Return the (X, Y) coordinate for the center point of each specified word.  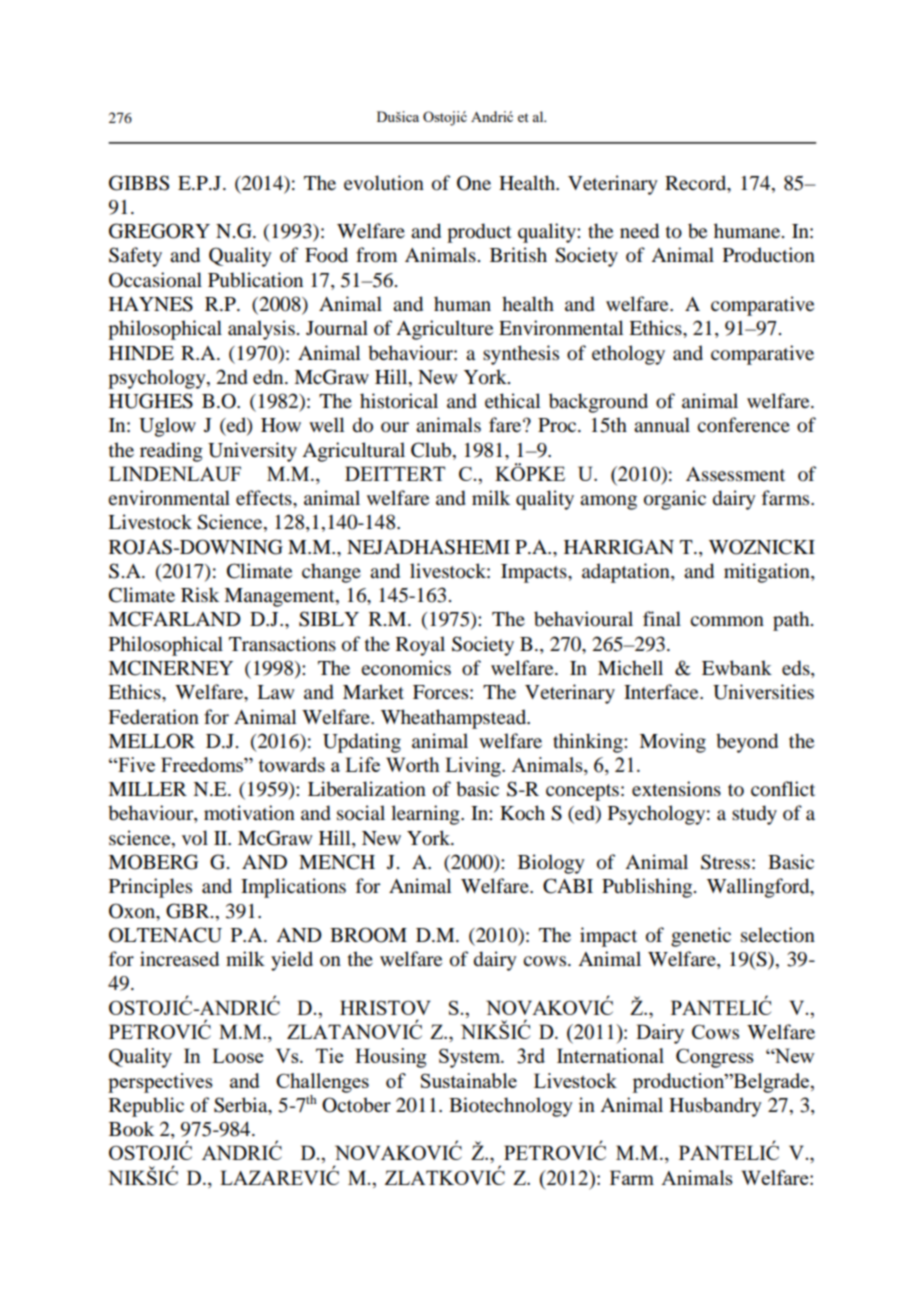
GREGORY (159, 231)
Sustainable (469, 1080)
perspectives (160, 1083)
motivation (249, 813)
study (754, 815)
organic (675, 500)
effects (265, 498)
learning (426, 815)
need (639, 231)
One (474, 183)
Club (432, 450)
